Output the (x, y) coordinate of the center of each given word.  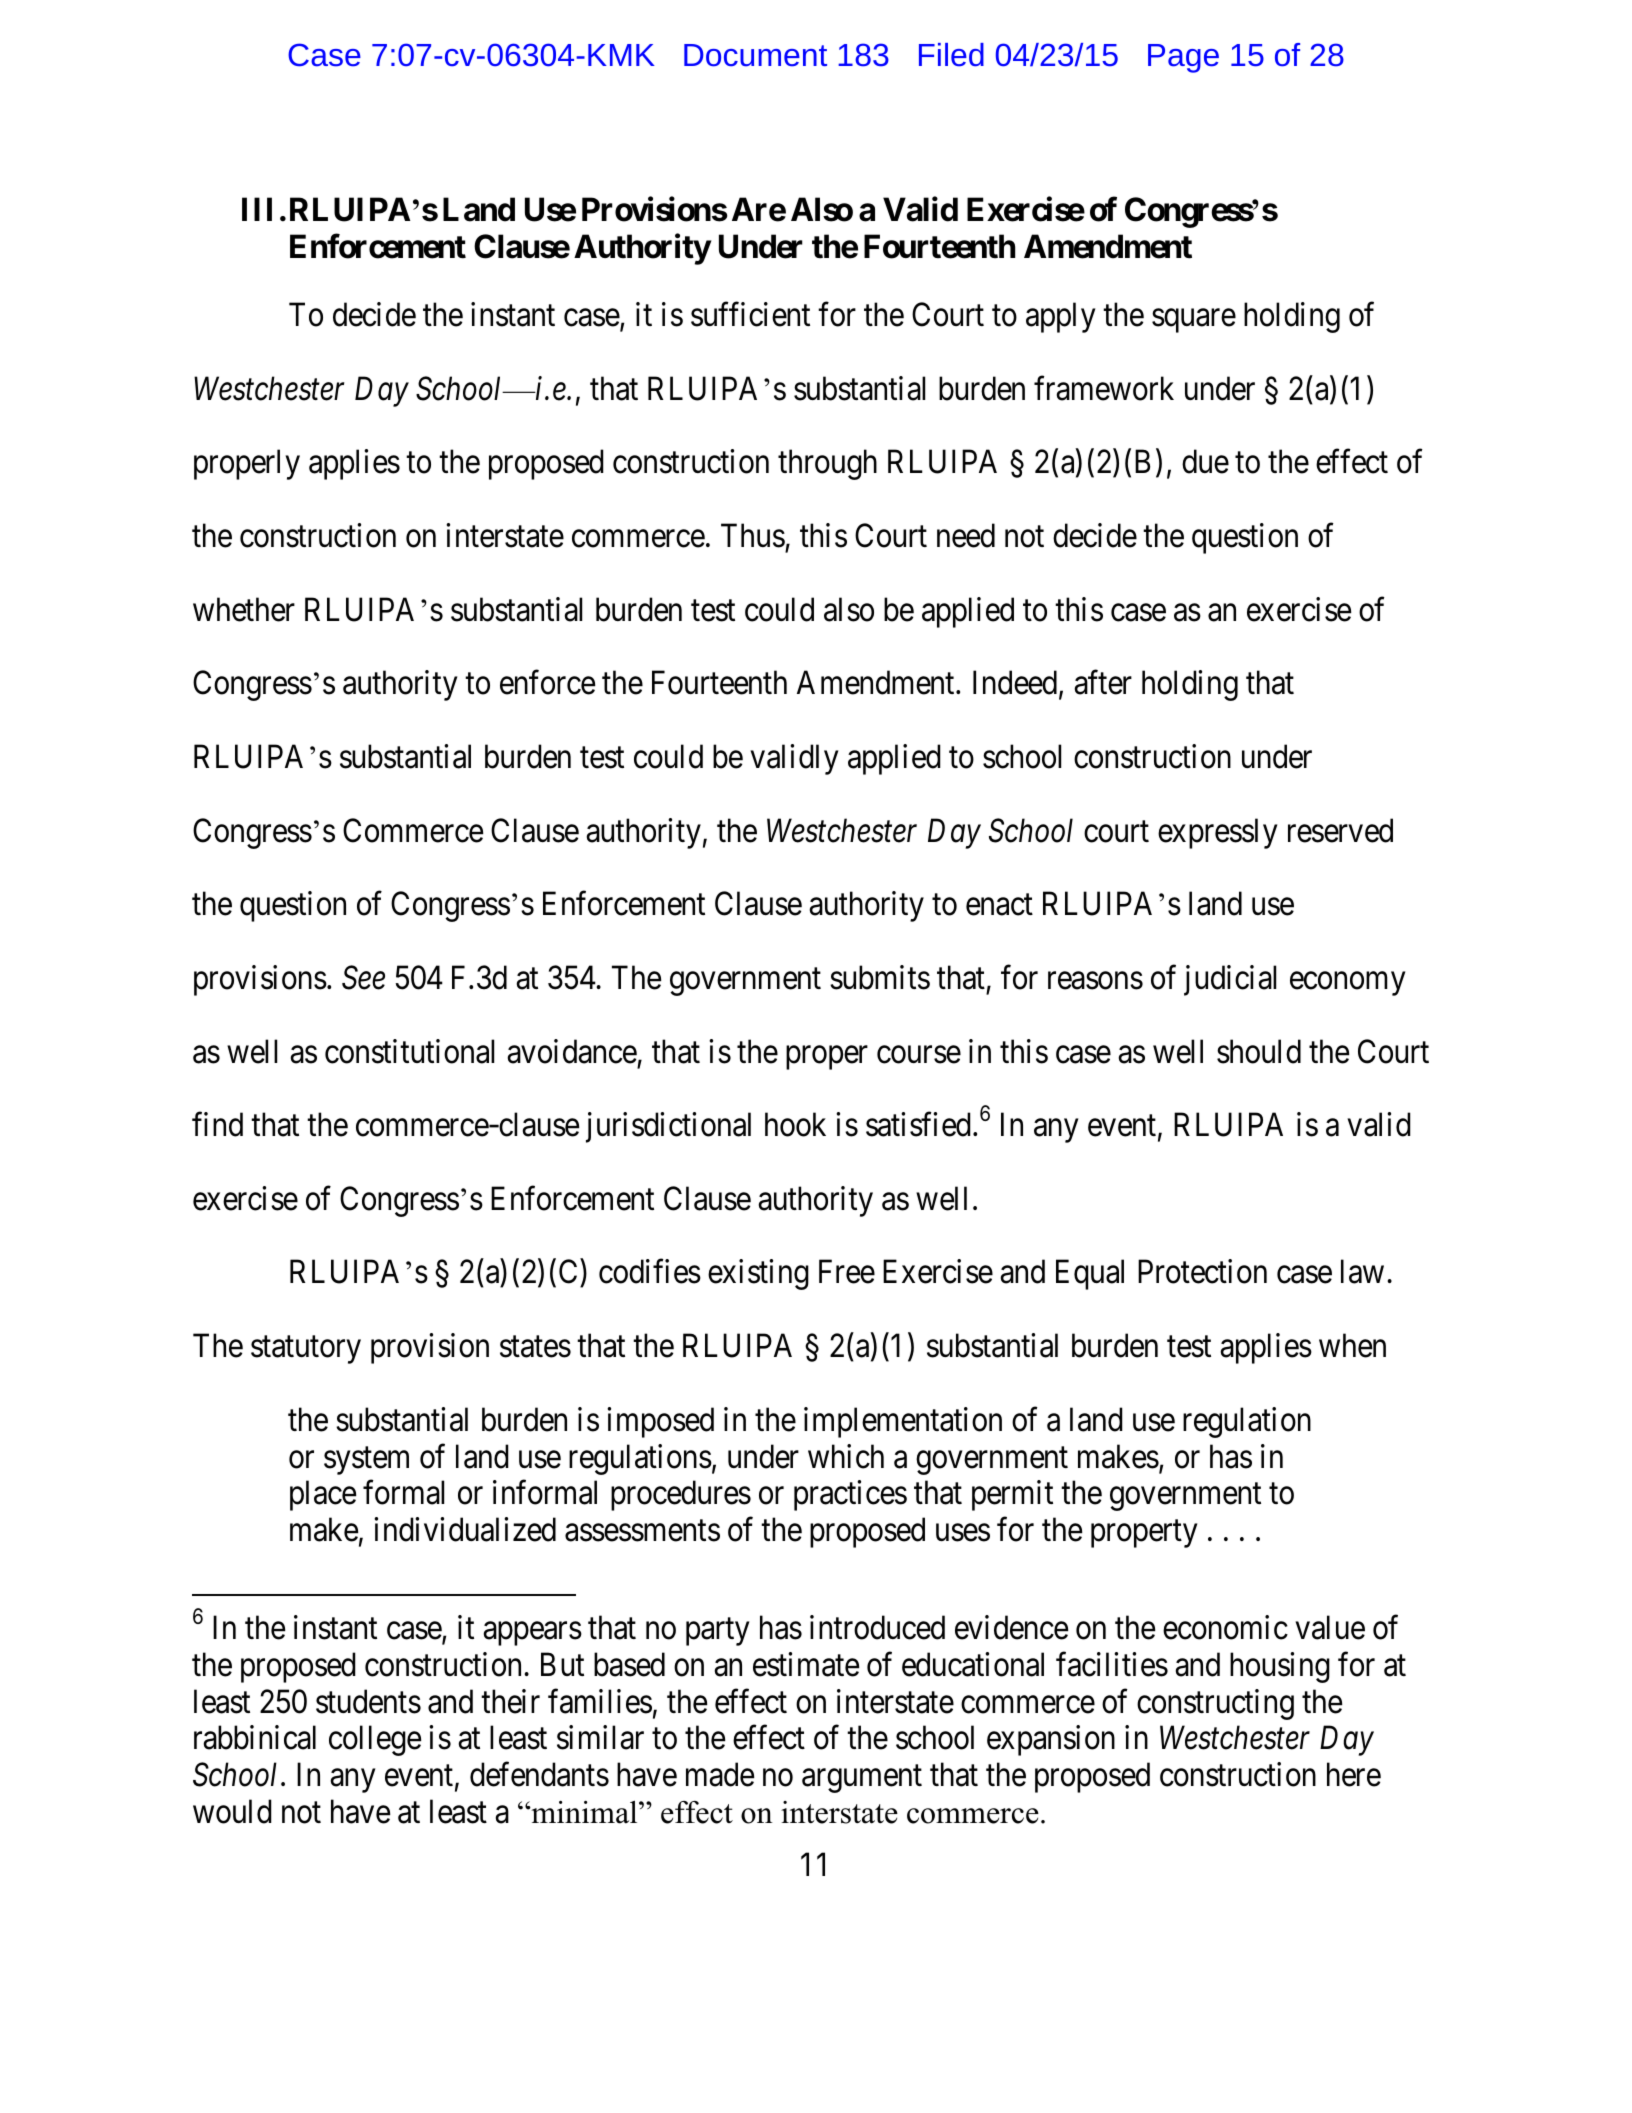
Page (1183, 58)
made (720, 1774)
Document (755, 55)
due (1205, 462)
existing (758, 1275)
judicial (1230, 980)
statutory (306, 1350)
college (375, 1741)
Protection (1202, 1272)
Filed (951, 55)
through (827, 465)
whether (244, 609)
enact (999, 905)
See (363, 978)
